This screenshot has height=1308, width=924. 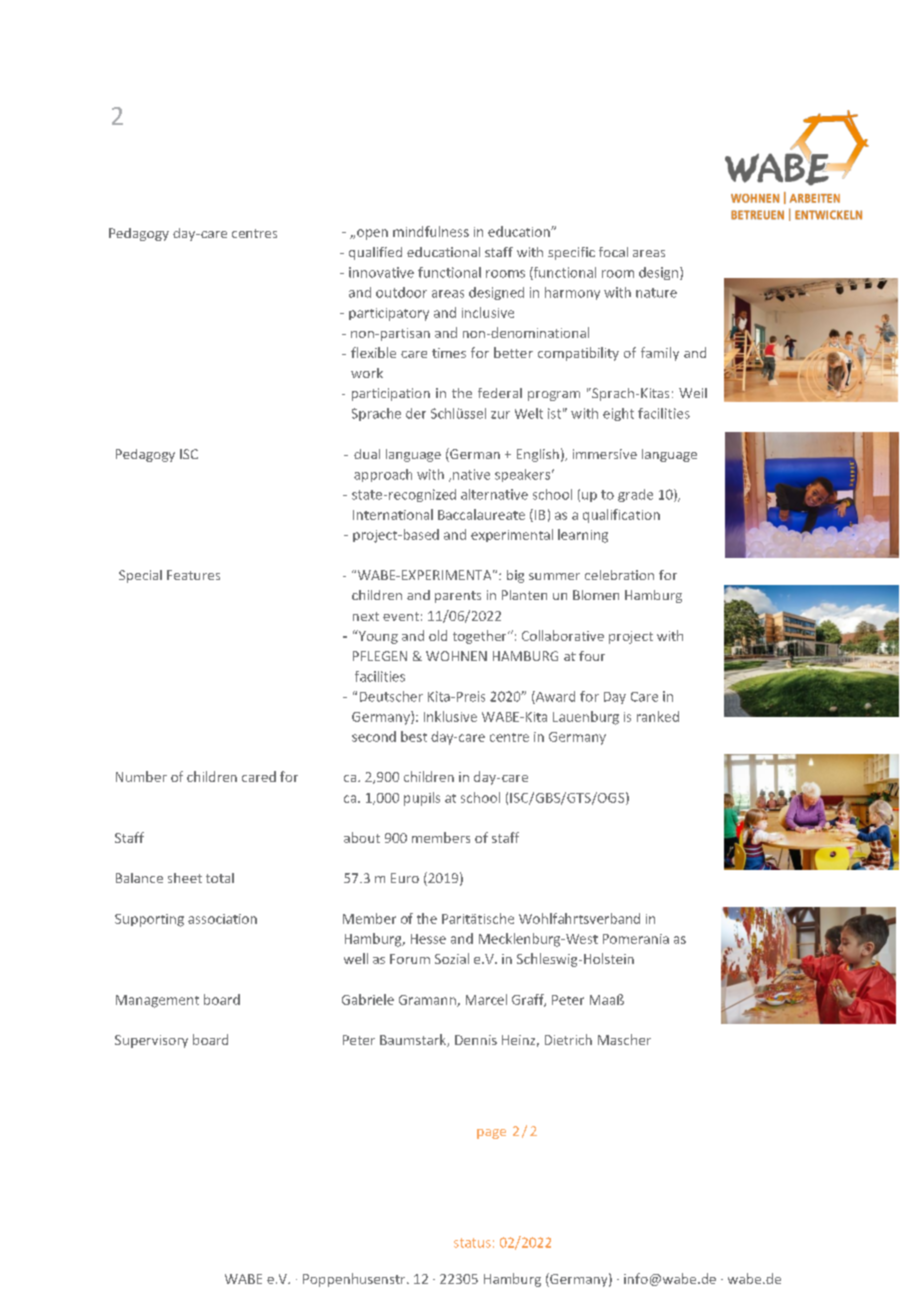 I want to click on mindfulness, so click(x=431, y=231).
